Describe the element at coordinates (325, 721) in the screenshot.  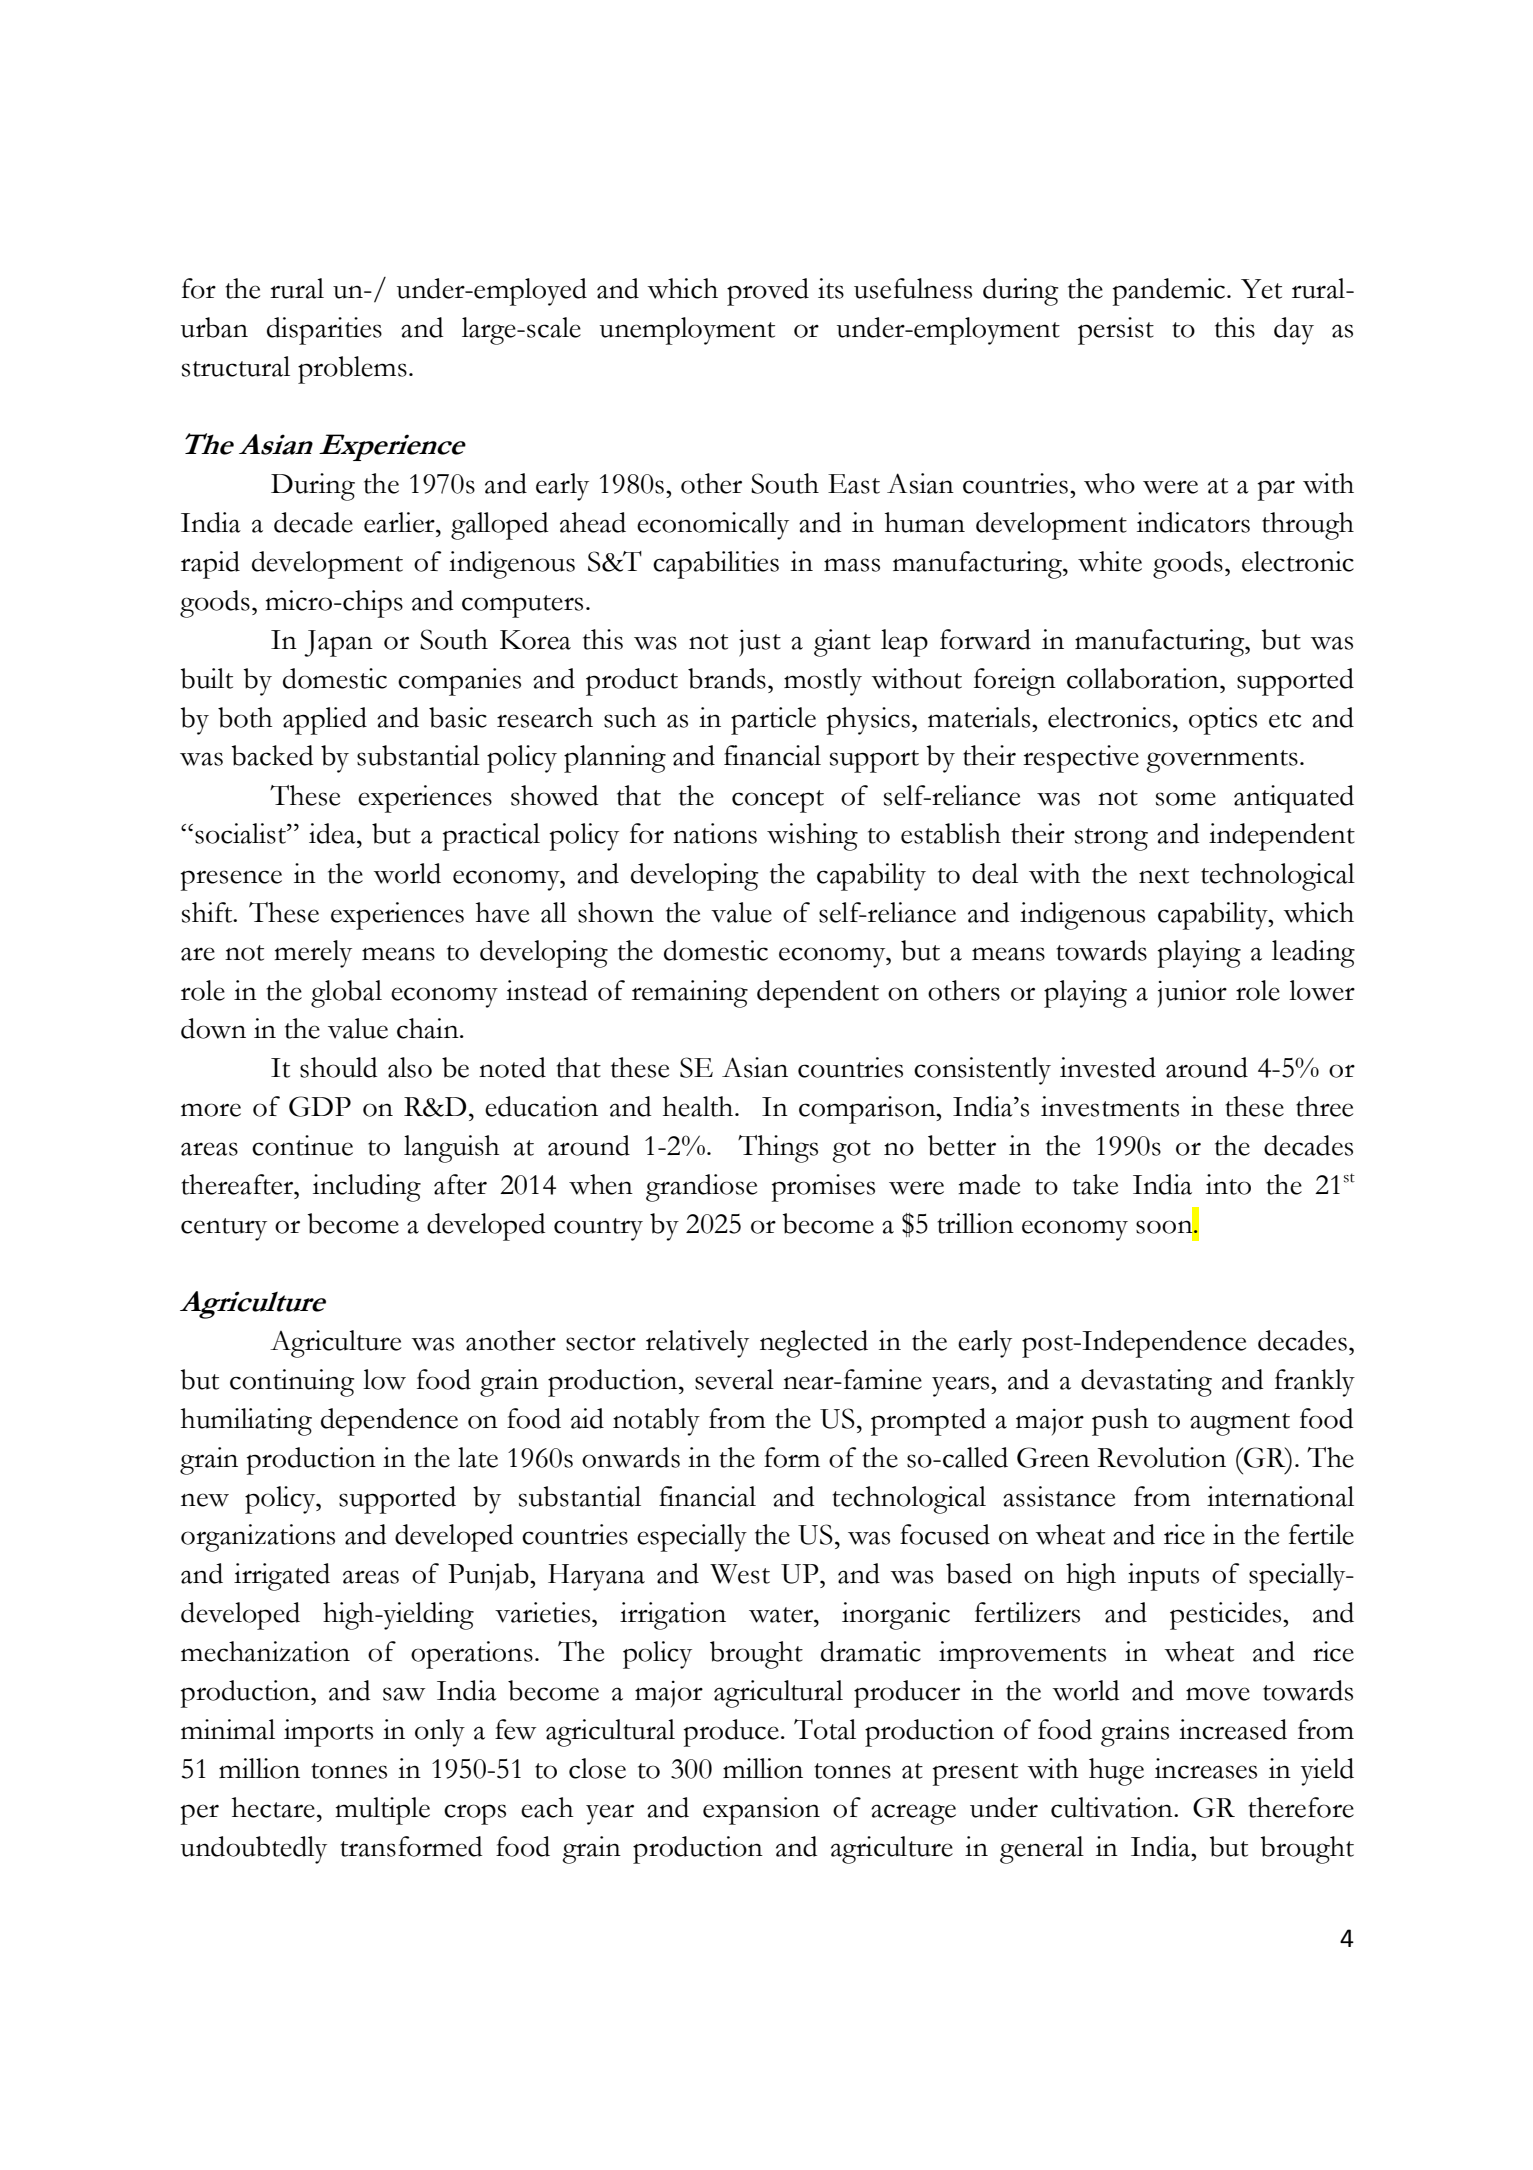
I see `applied` at that location.
